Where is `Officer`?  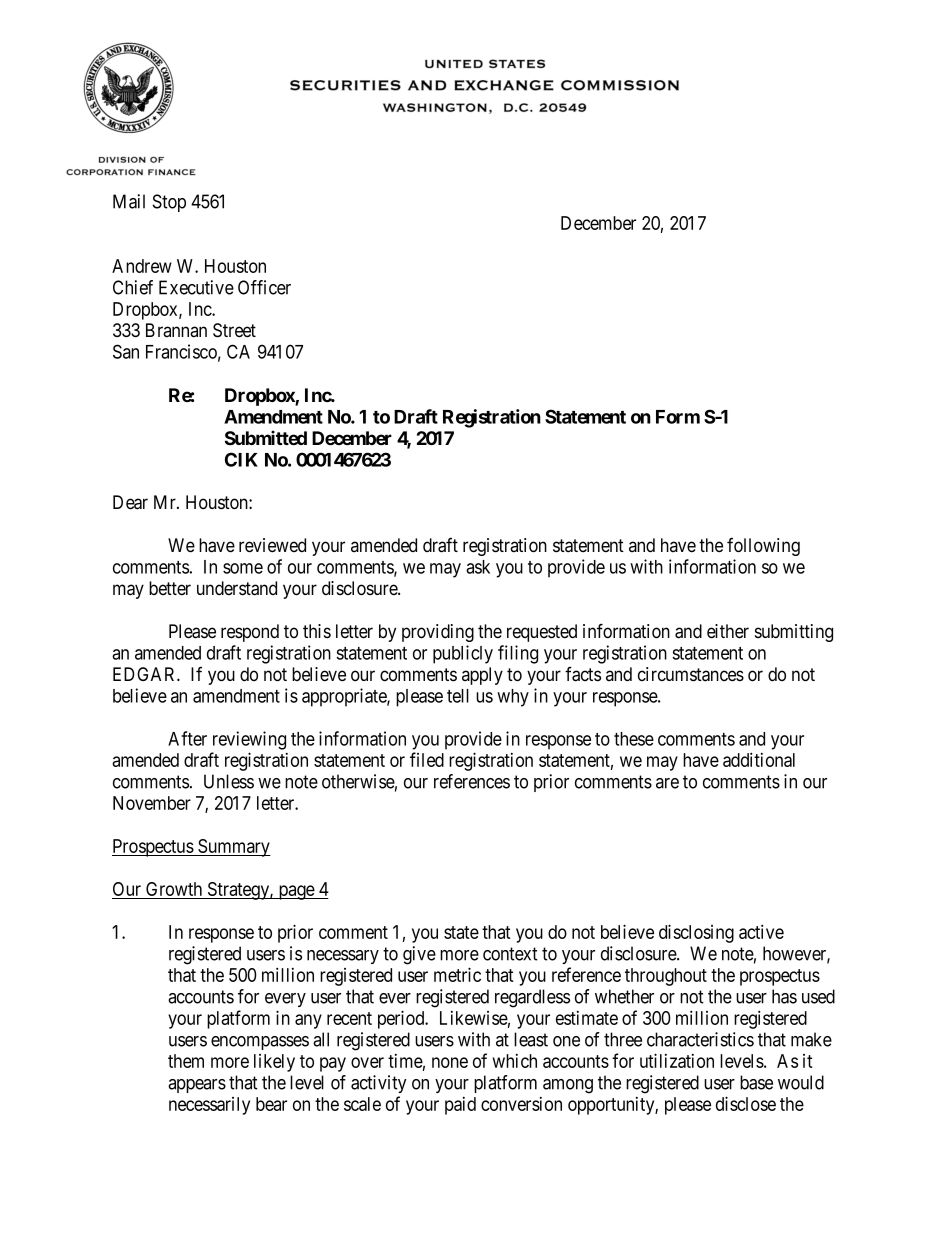 Officer is located at coordinates (264, 287).
